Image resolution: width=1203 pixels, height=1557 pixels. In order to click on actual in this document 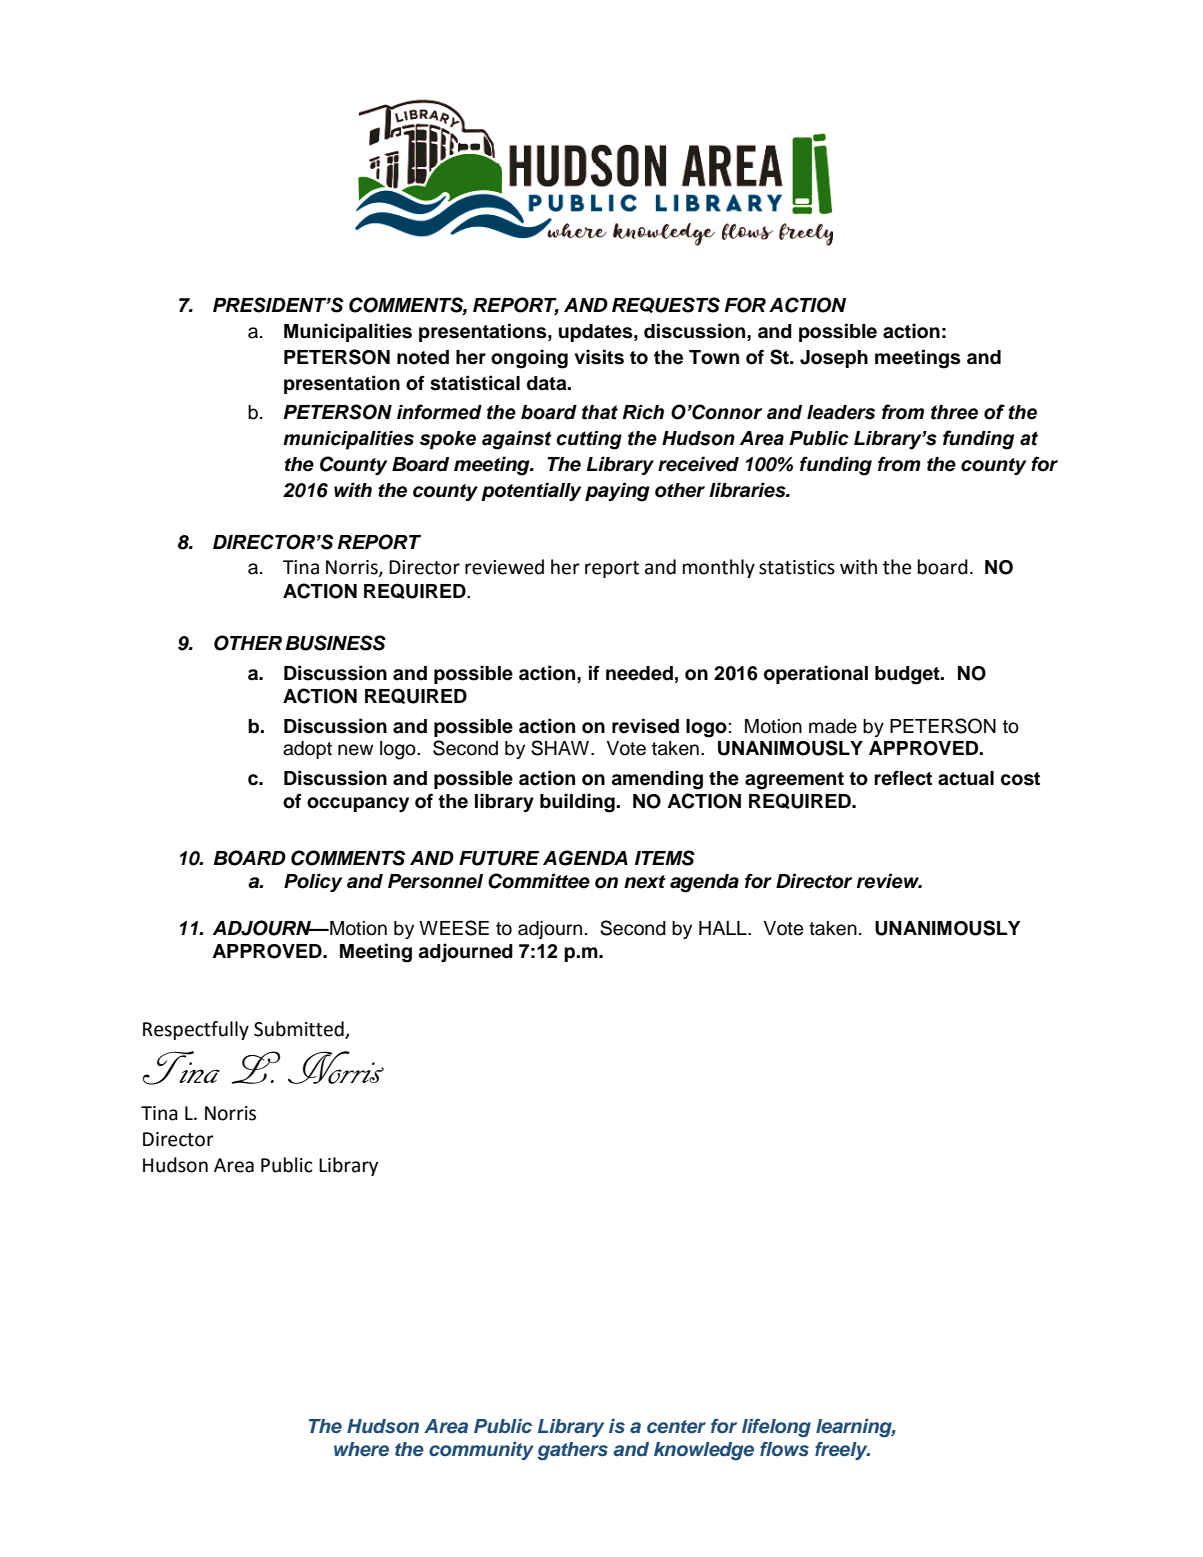, I will do `click(966, 778)`.
